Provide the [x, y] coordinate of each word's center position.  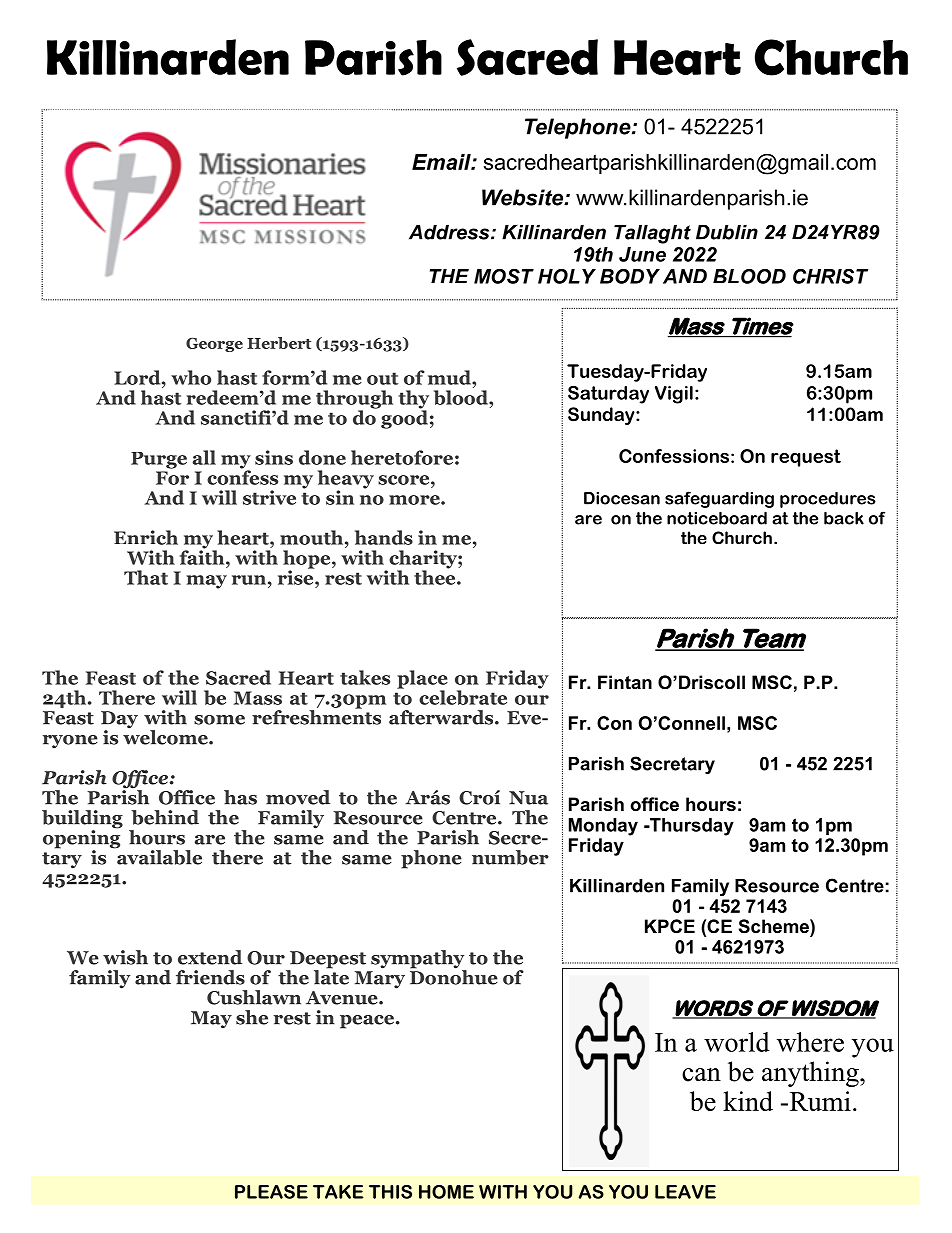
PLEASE [271, 1192]
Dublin [727, 232]
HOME [446, 1192]
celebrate [463, 697]
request [806, 458]
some [219, 720]
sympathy [419, 960]
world [737, 1042]
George [214, 344]
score [405, 480]
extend [210, 957]
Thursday [690, 827]
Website [523, 197]
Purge [159, 460]
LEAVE [685, 1192]
